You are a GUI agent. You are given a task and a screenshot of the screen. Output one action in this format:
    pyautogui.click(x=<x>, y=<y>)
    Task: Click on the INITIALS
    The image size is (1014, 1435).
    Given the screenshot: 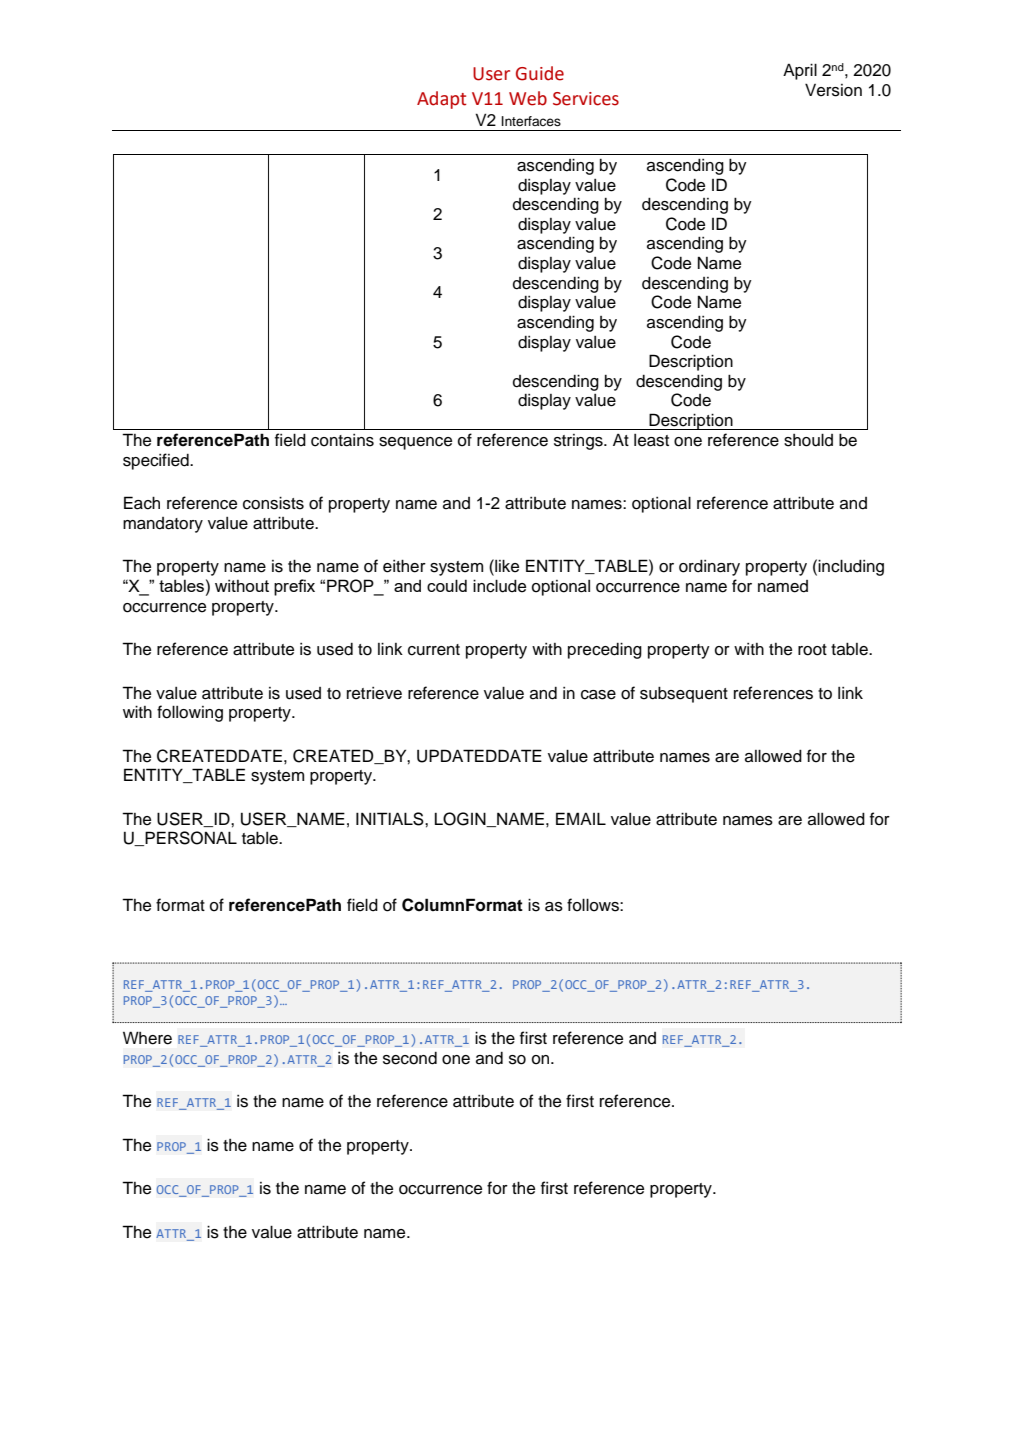 What is the action you would take?
    pyautogui.click(x=391, y=819)
